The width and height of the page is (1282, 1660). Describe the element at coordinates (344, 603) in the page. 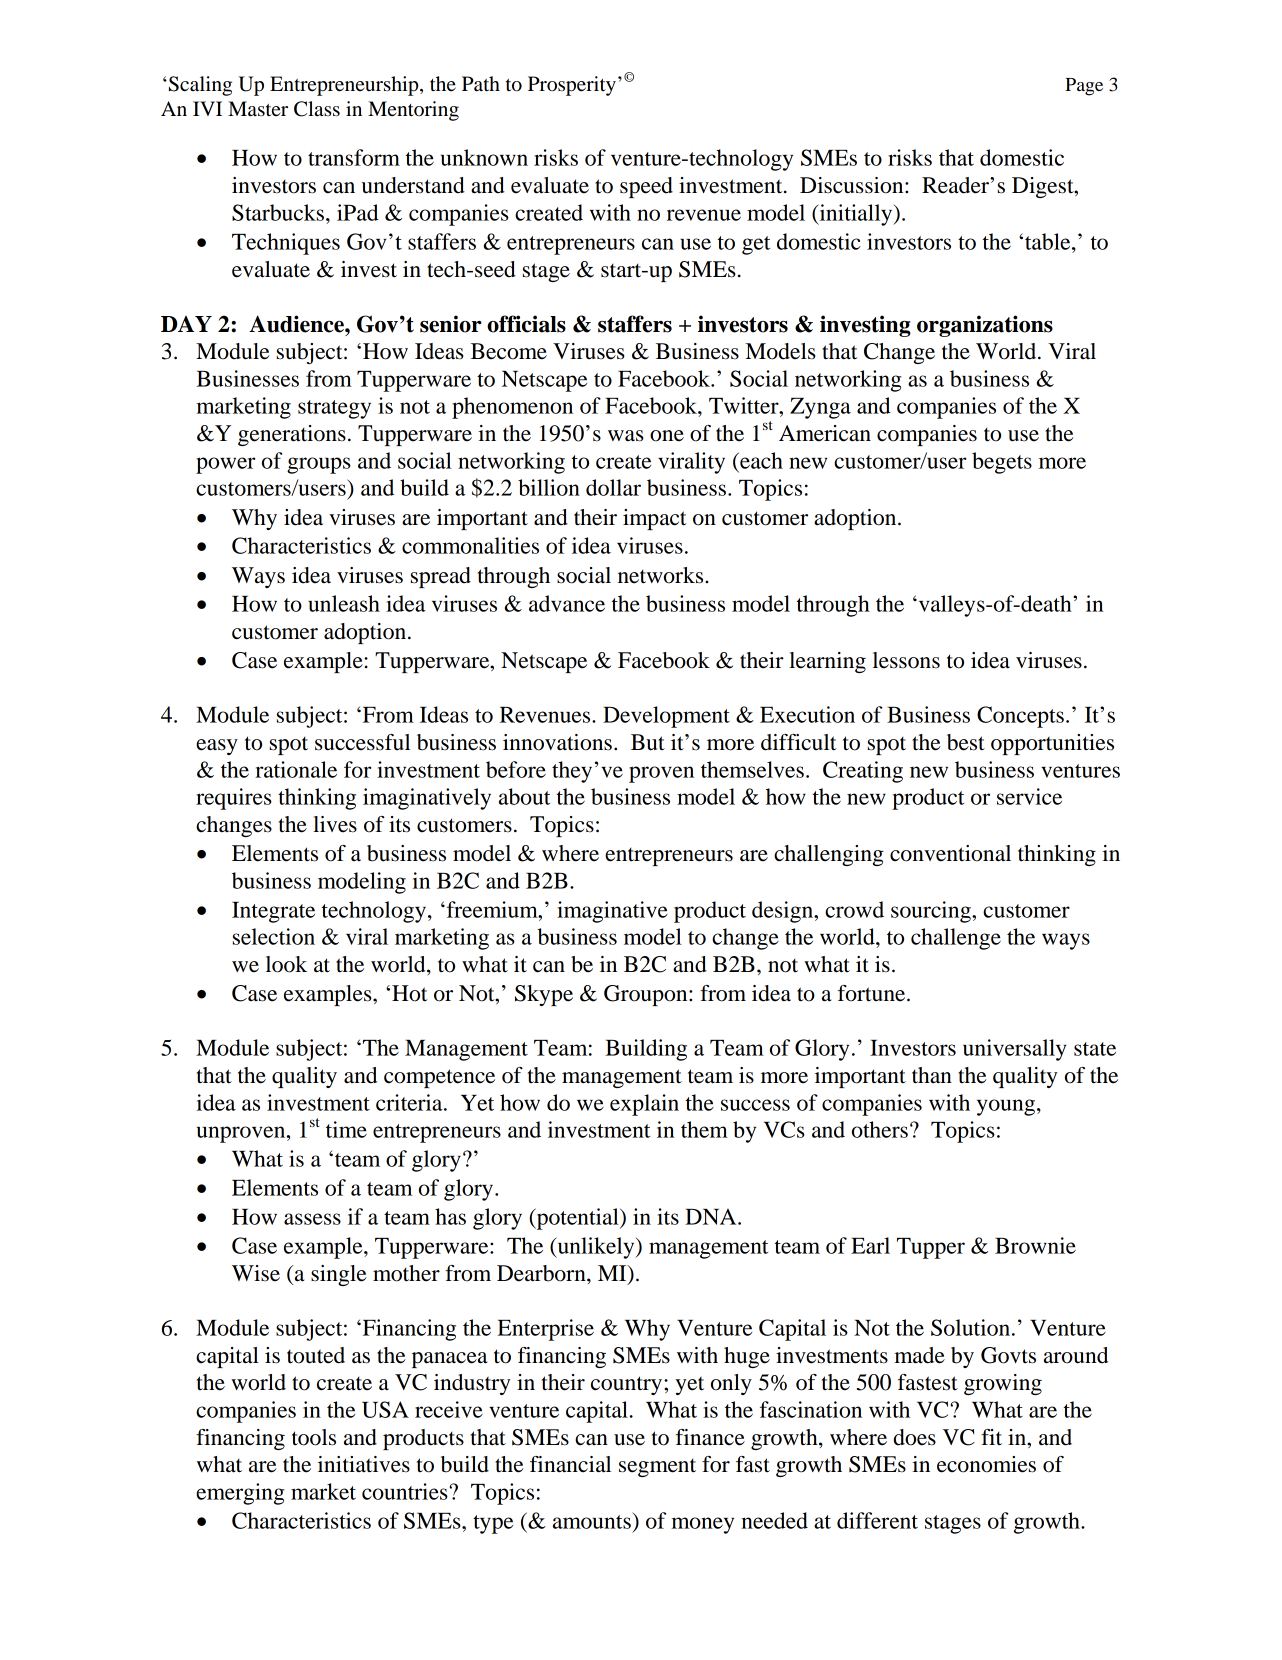

I see `unleash` at that location.
